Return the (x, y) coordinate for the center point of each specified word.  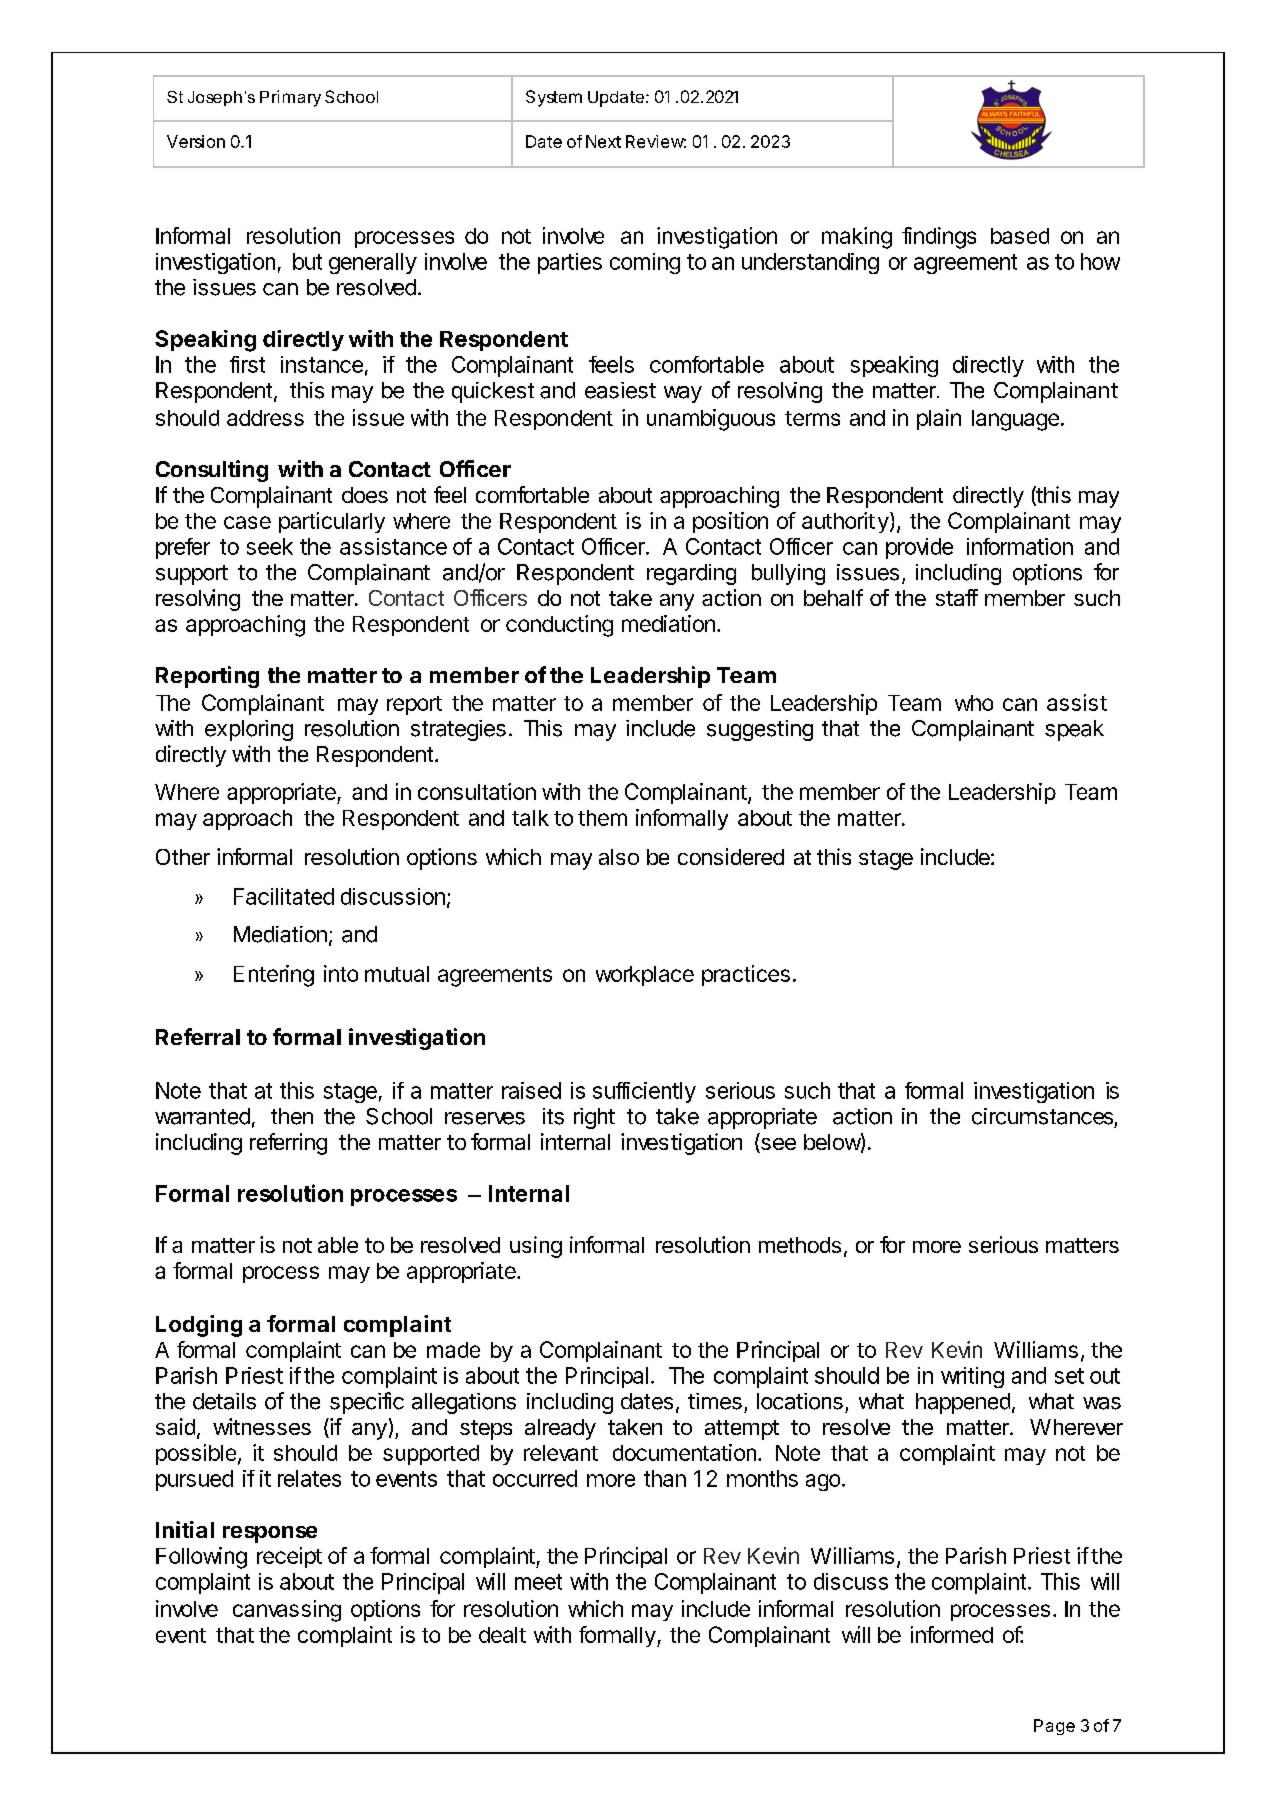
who (974, 703)
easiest (620, 390)
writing (972, 1377)
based (1020, 236)
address (265, 418)
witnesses (262, 1426)
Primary (290, 98)
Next (603, 141)
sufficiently (644, 1092)
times (715, 1401)
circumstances (1042, 1116)
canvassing (287, 1611)
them (602, 818)
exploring (249, 730)
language (1015, 420)
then (292, 1116)
